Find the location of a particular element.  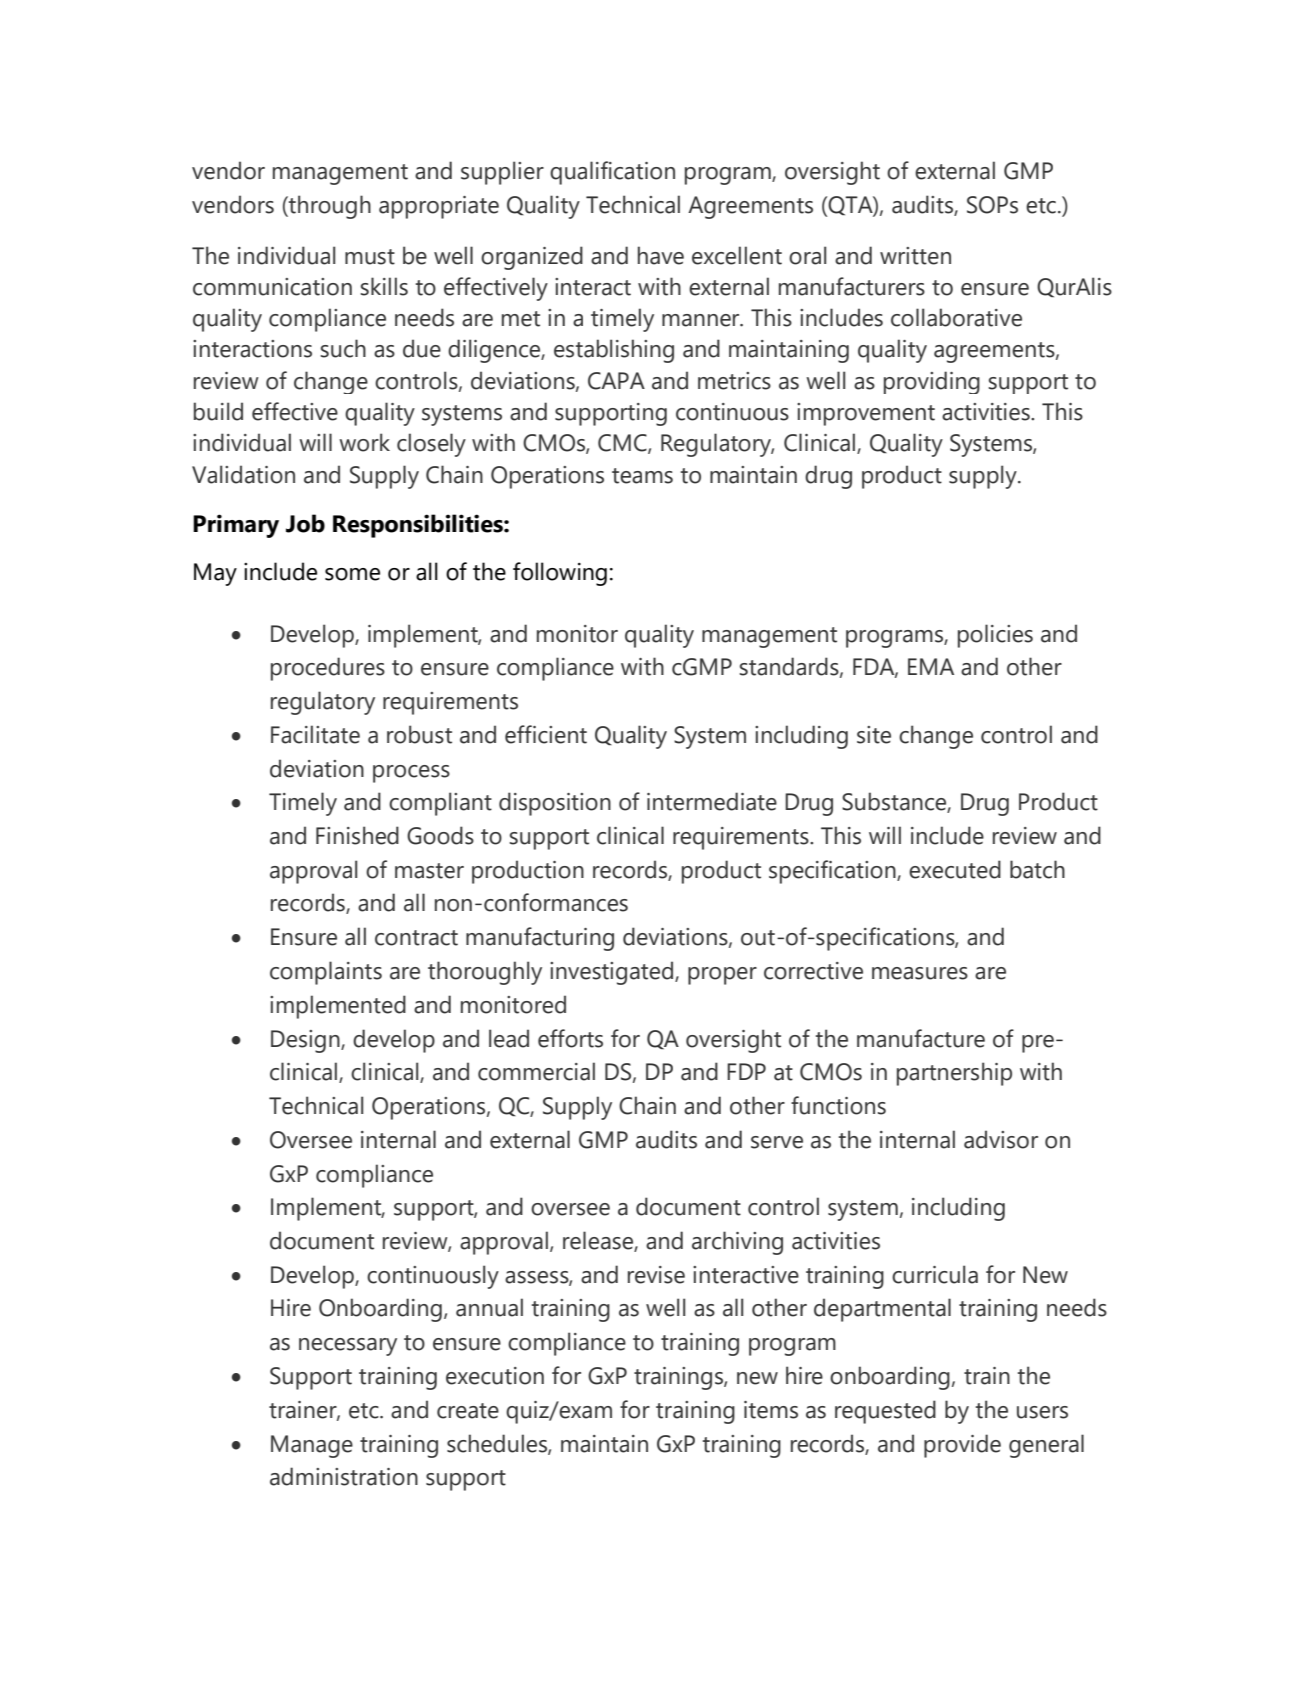

executed is located at coordinates (955, 869).
